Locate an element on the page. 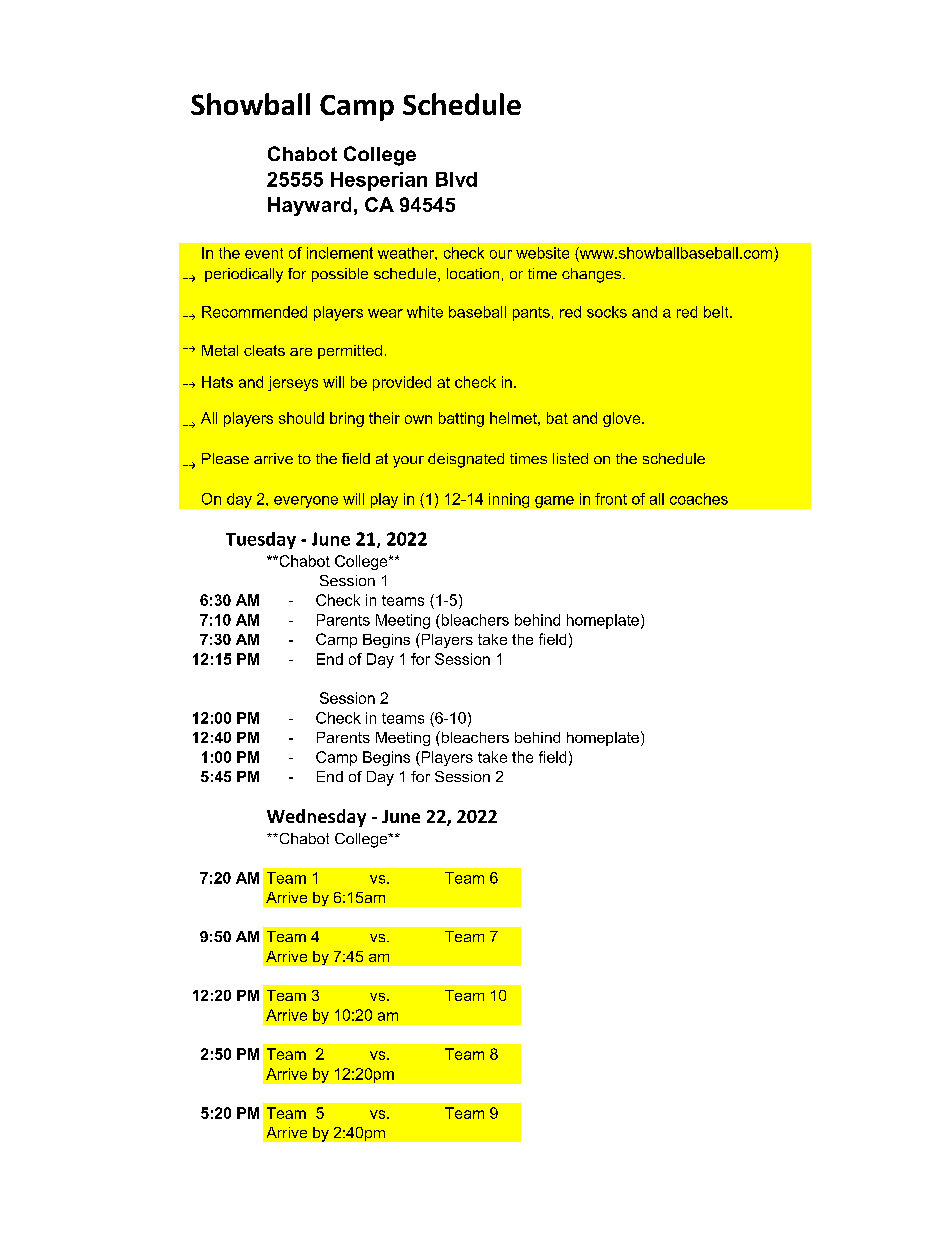 The image size is (952, 1233). Hayward is located at coordinates (309, 206).
